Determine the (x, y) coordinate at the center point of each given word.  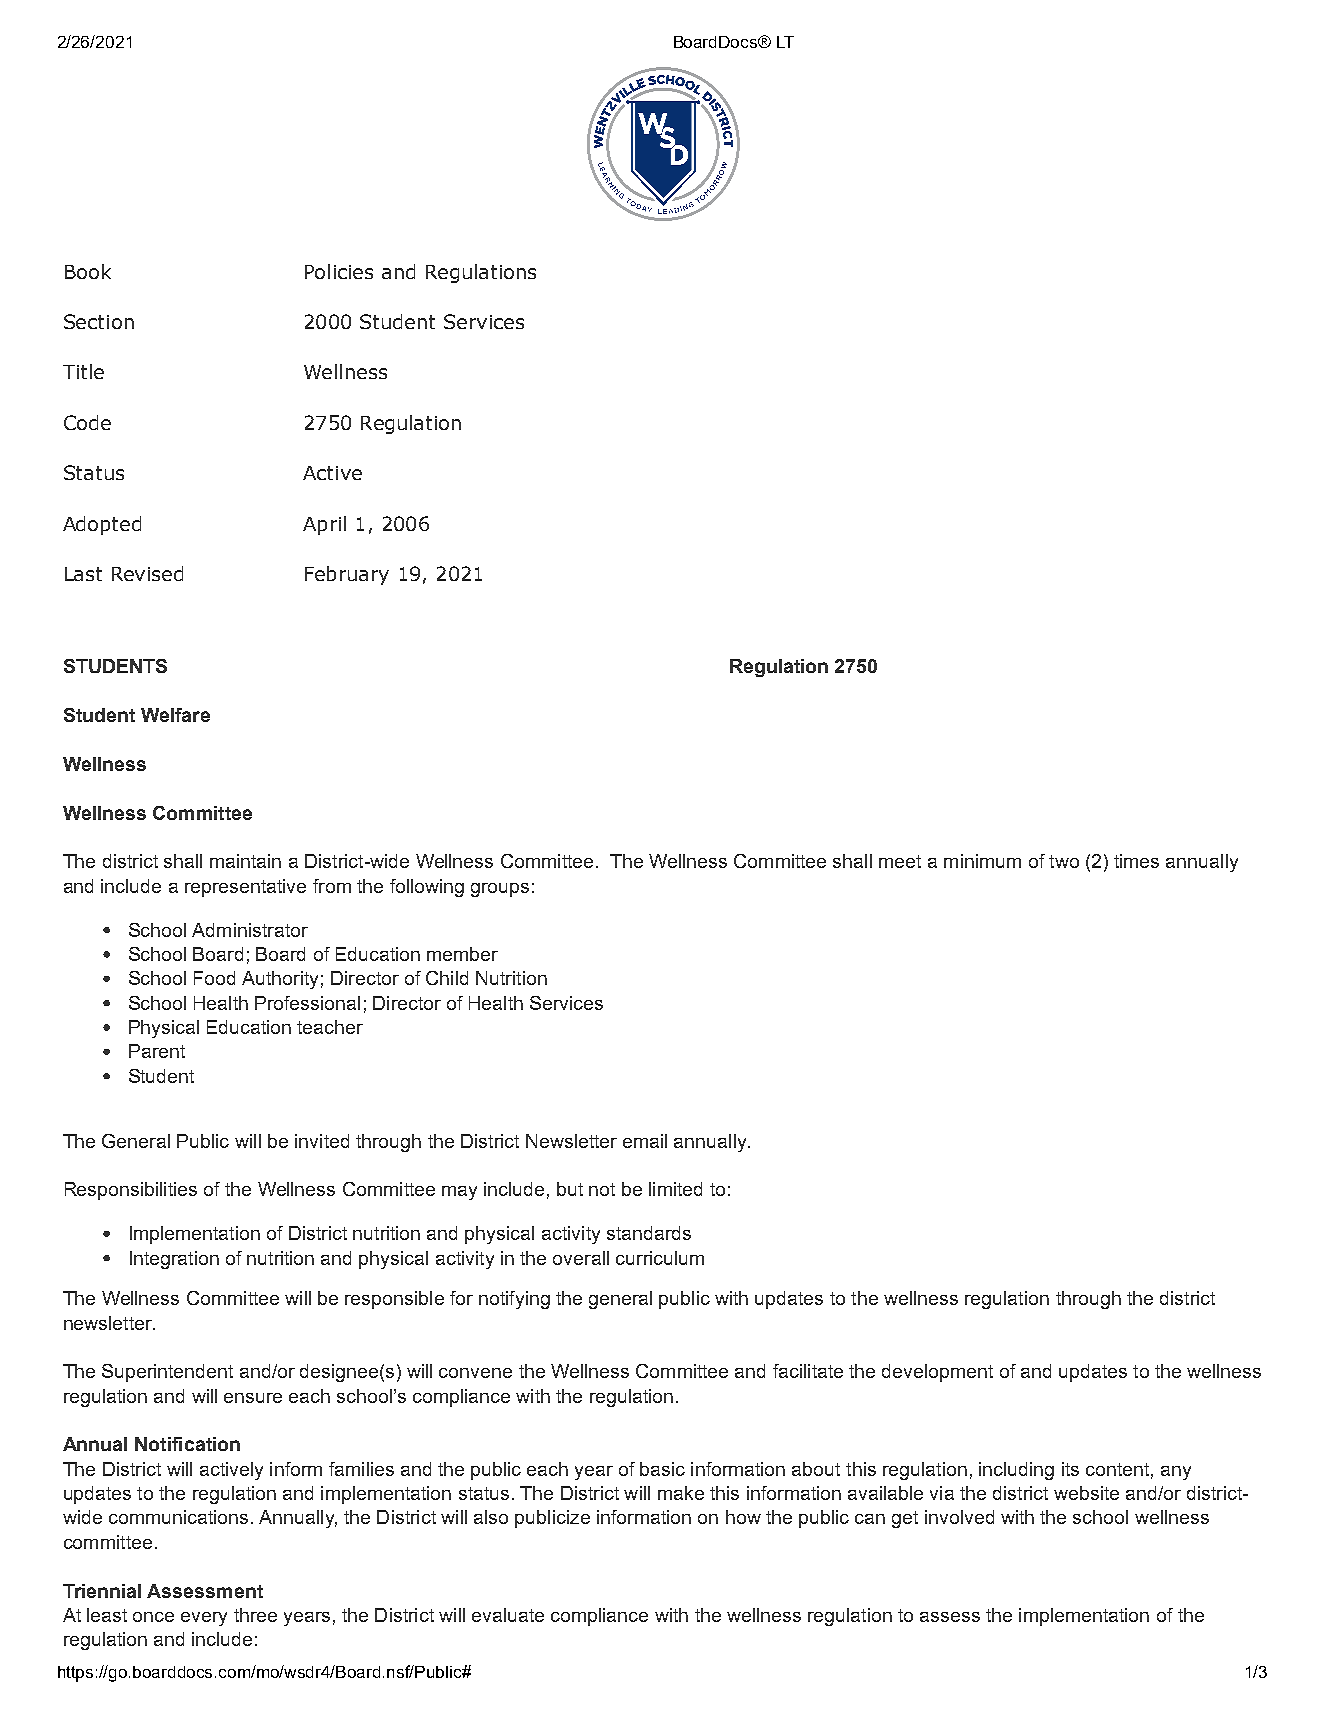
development (937, 1373)
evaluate (508, 1615)
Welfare (175, 715)
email (645, 1141)
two (1064, 861)
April (324, 525)
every (204, 1619)
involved (959, 1517)
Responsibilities (131, 1191)
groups (500, 890)
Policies (339, 271)
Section (99, 321)
